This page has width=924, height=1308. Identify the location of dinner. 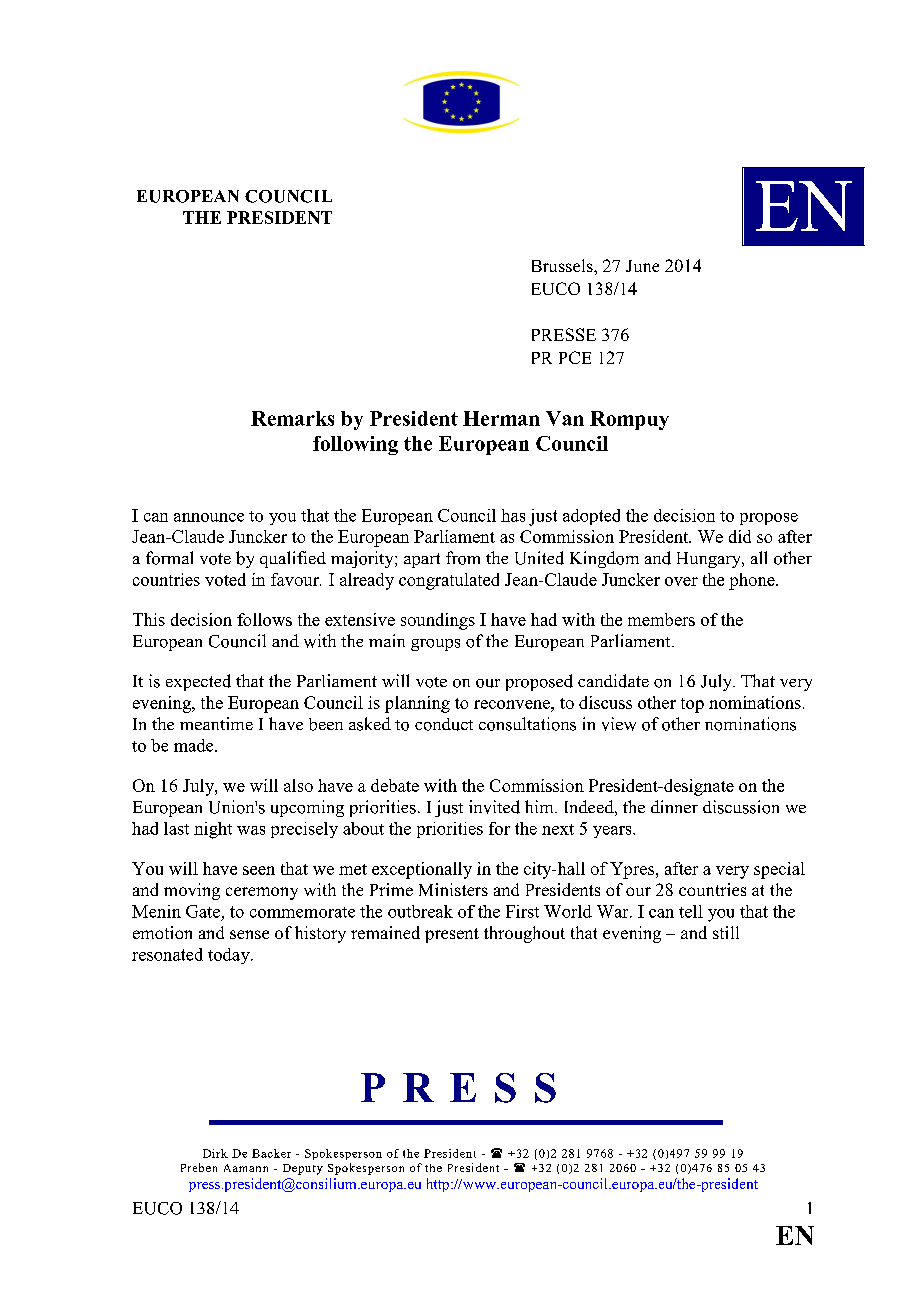
(674, 806).
